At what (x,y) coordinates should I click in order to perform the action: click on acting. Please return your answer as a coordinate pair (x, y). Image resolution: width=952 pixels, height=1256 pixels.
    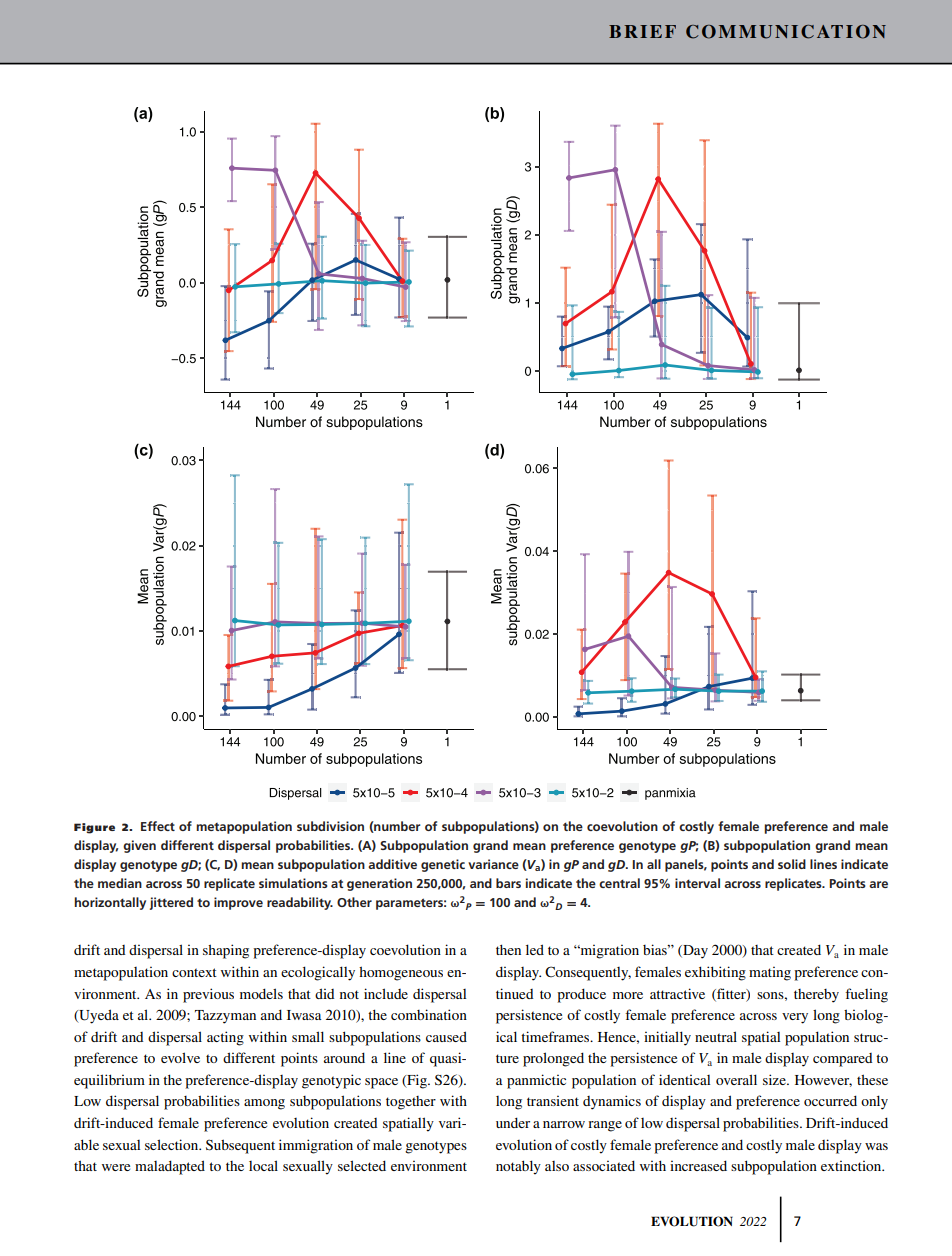
    Looking at the image, I should click on (225, 1038).
